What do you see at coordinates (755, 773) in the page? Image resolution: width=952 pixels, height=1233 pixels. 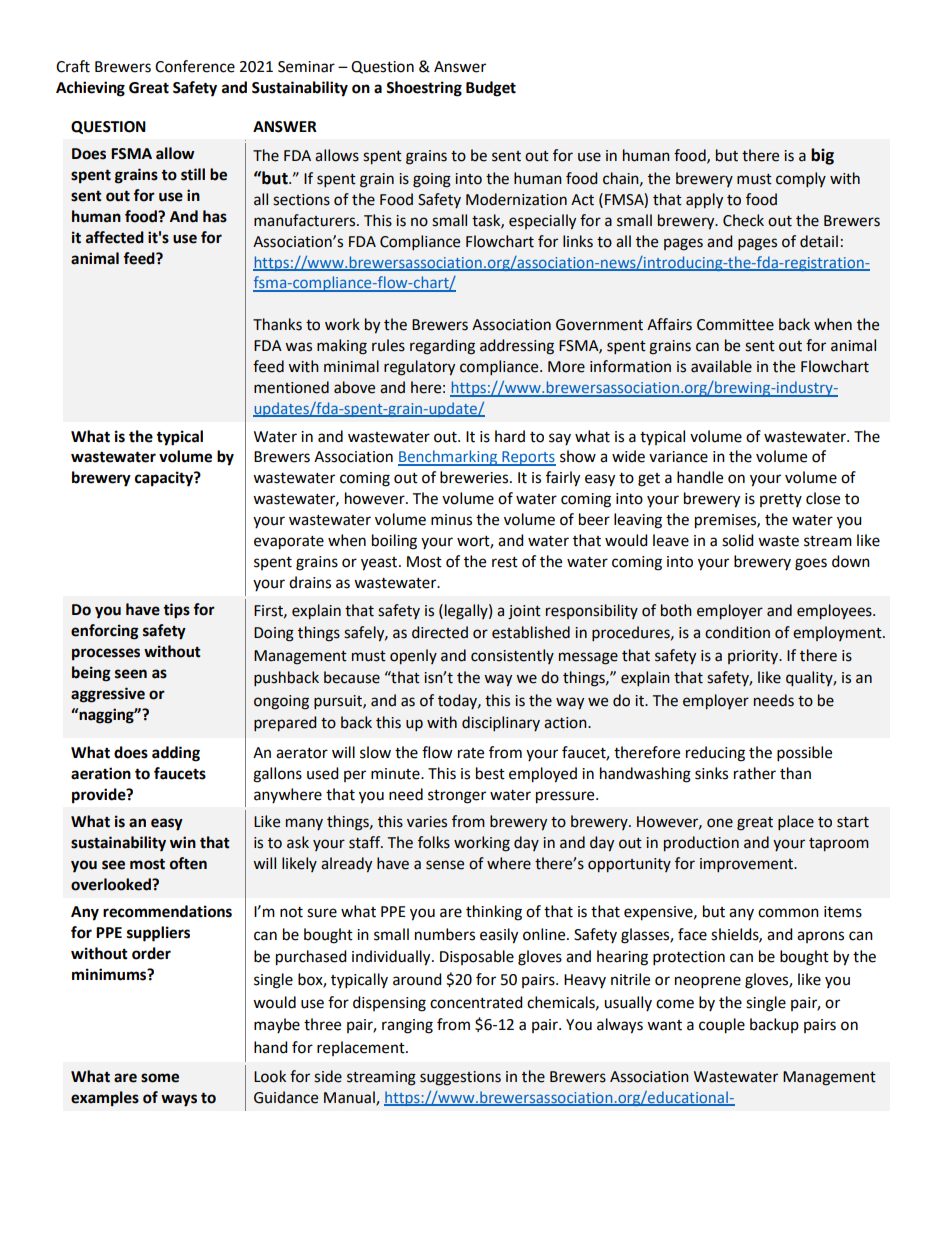 I see `rather` at bounding box center [755, 773].
